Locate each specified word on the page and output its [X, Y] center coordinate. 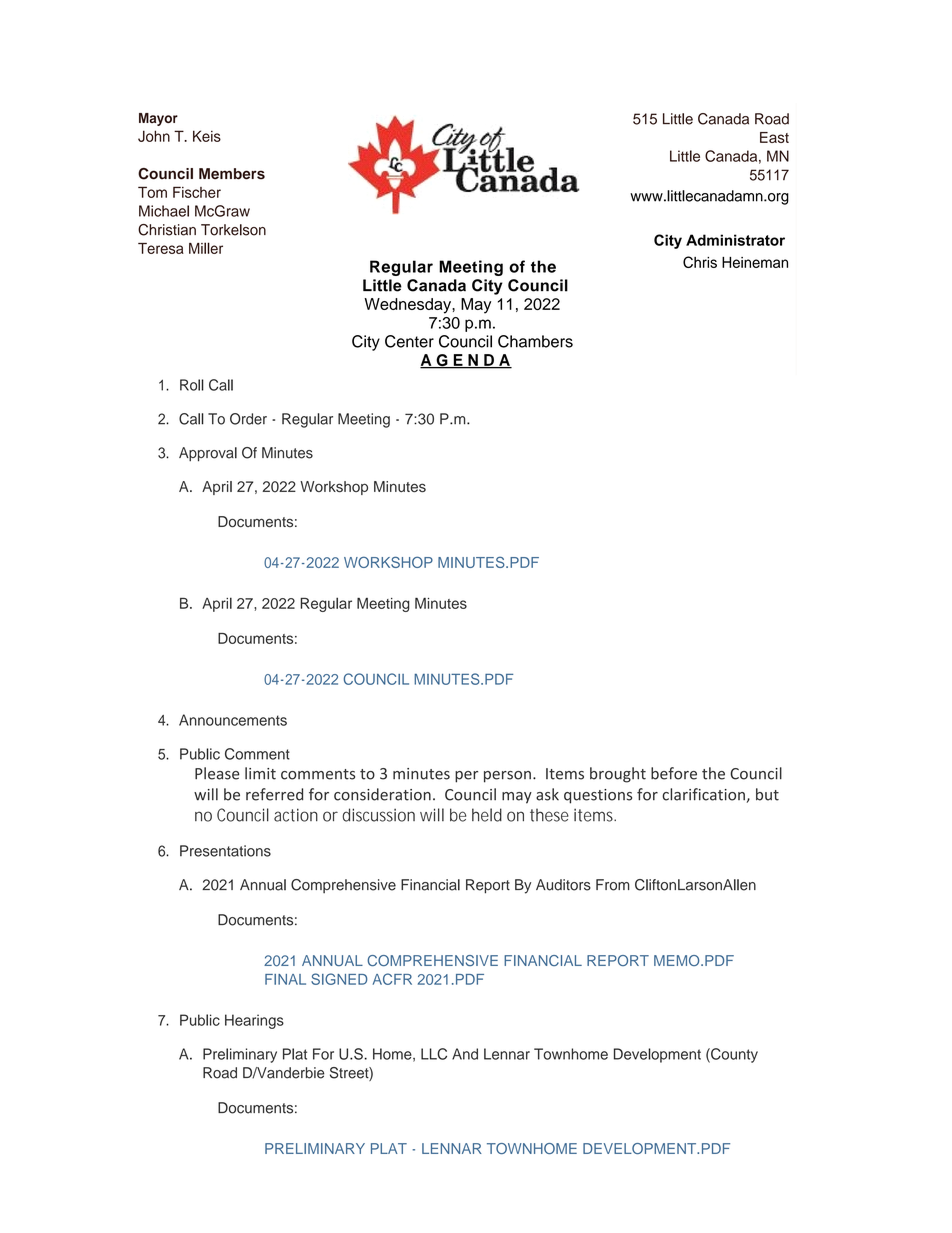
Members [232, 174]
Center [409, 341]
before [674, 773]
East [774, 137]
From [613, 885]
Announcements [233, 720]
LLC [434, 1054]
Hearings [254, 1021]
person [507, 777]
